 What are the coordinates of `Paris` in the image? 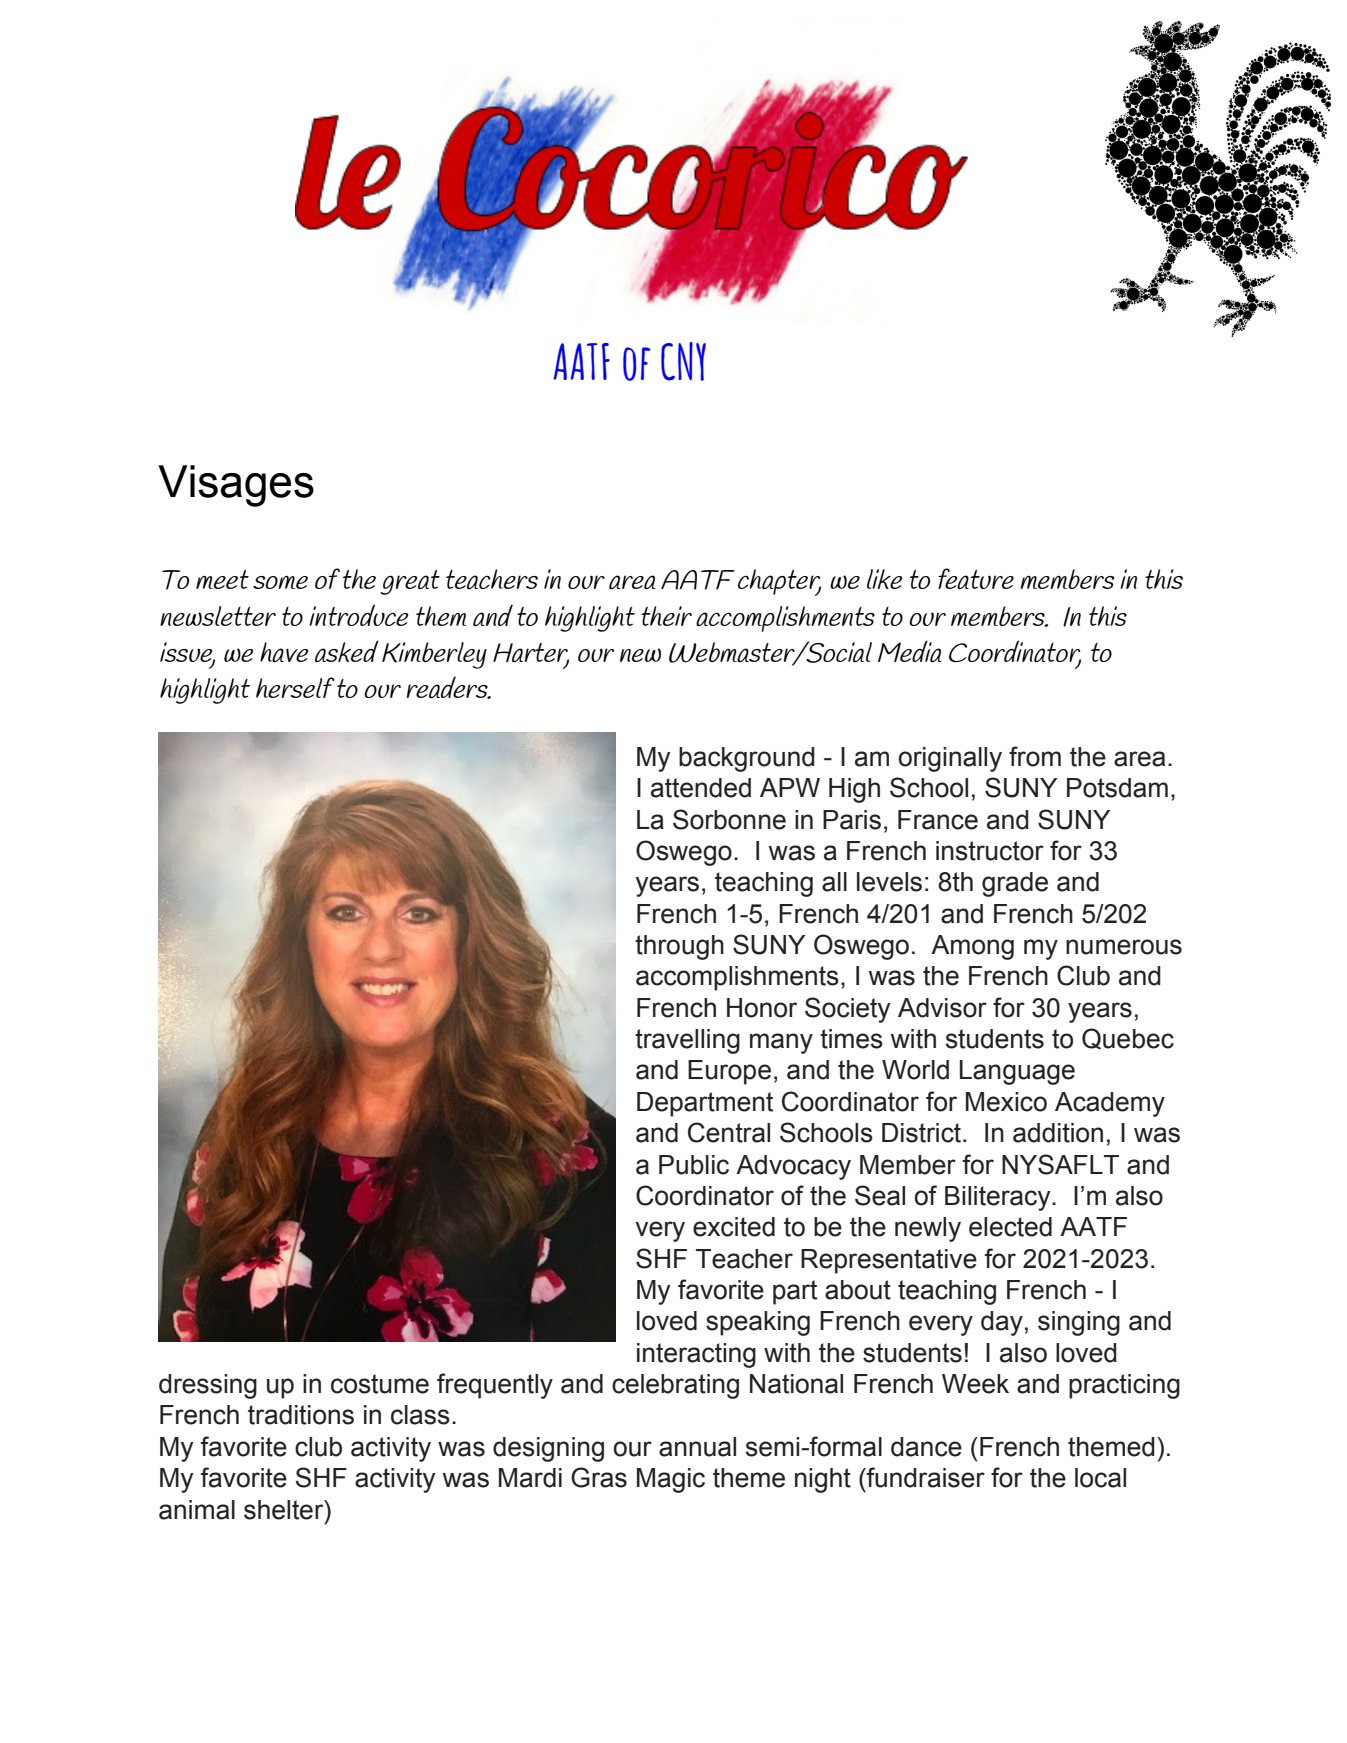 It's located at (852, 820).
